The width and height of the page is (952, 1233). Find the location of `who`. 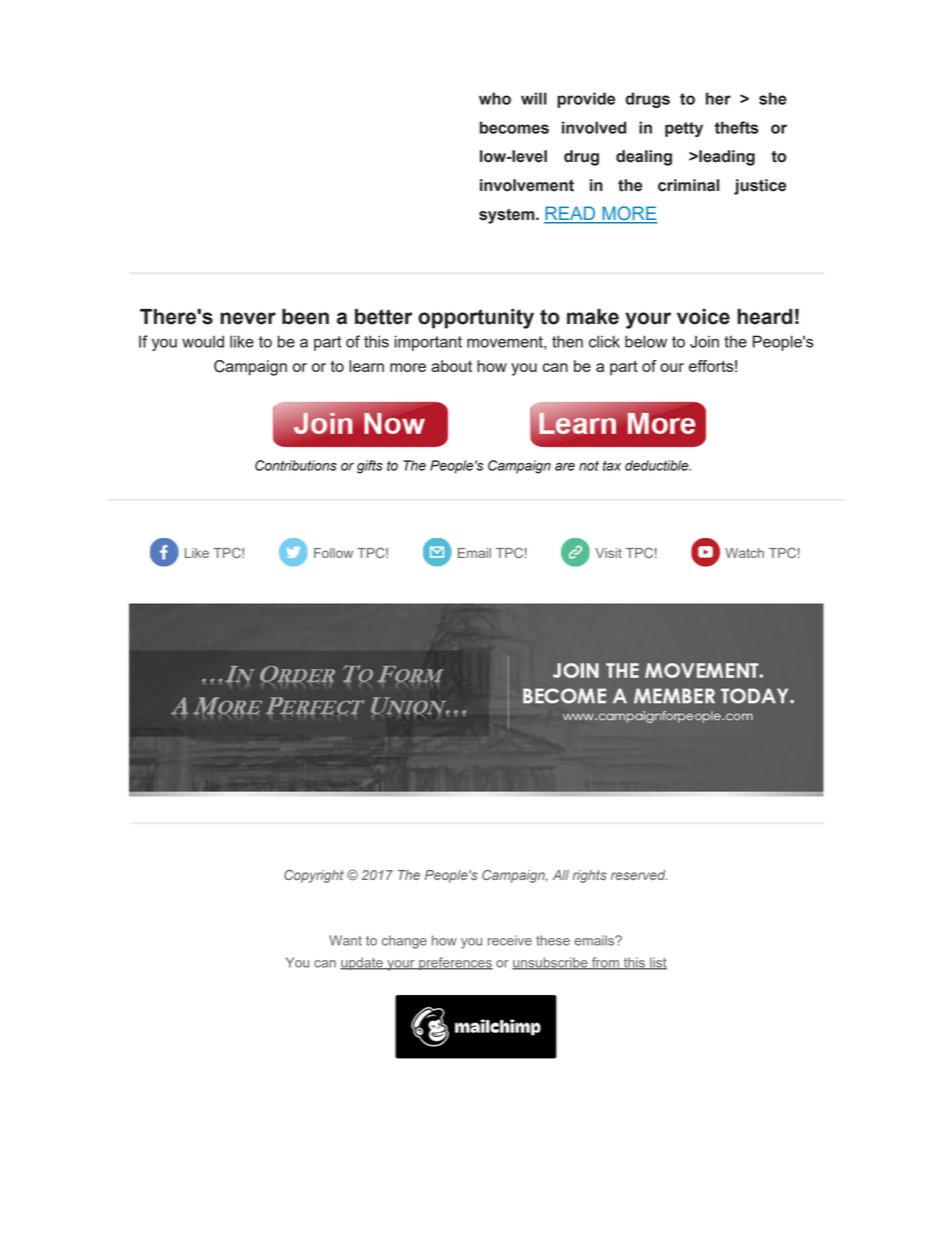

who is located at coordinates (495, 98).
